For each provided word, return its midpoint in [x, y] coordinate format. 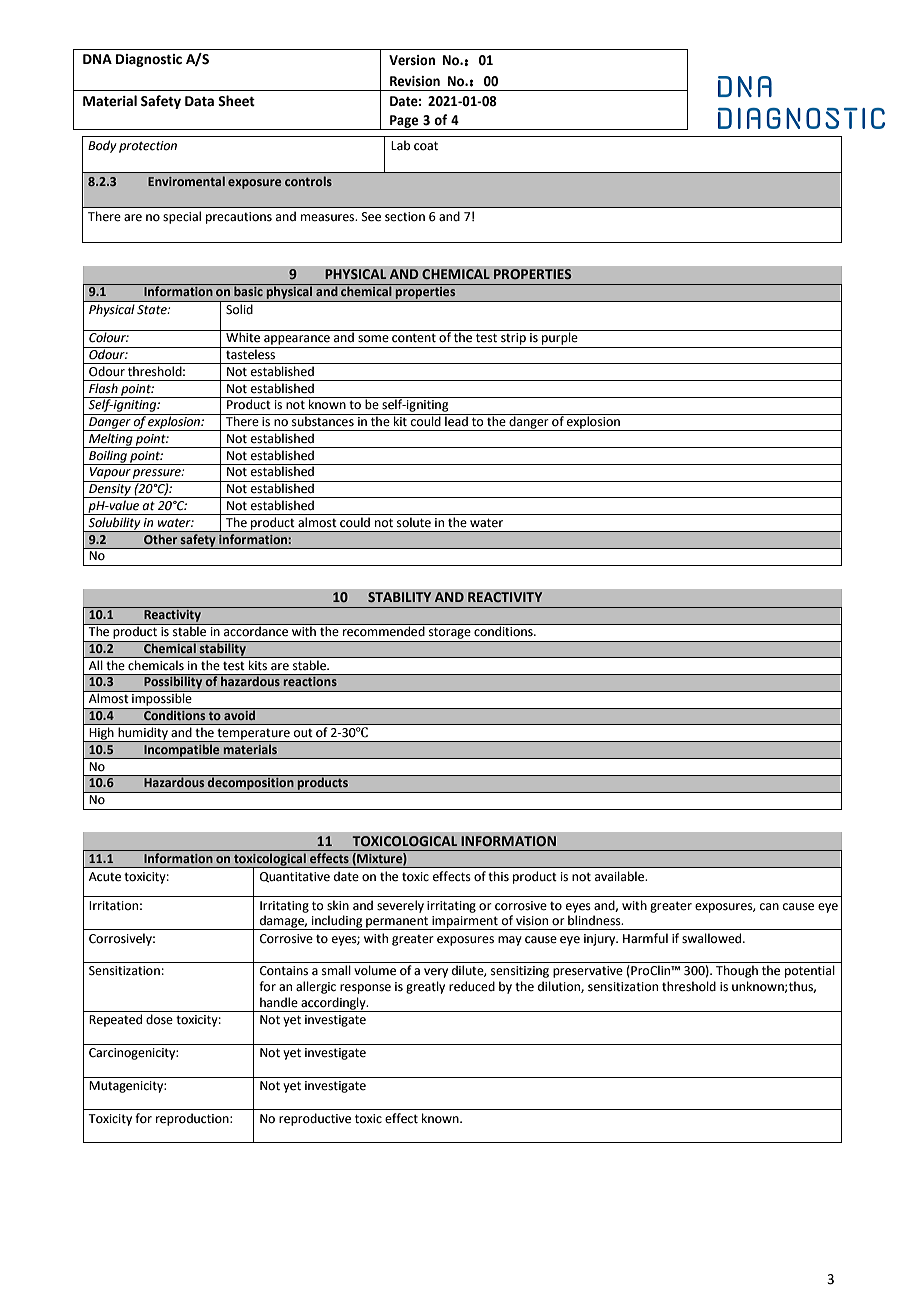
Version [412, 60]
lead [456, 420]
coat [426, 146]
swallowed [713, 938]
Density [110, 491]
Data [199, 101]
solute [414, 522]
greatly [425, 987]
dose [159, 1019]
